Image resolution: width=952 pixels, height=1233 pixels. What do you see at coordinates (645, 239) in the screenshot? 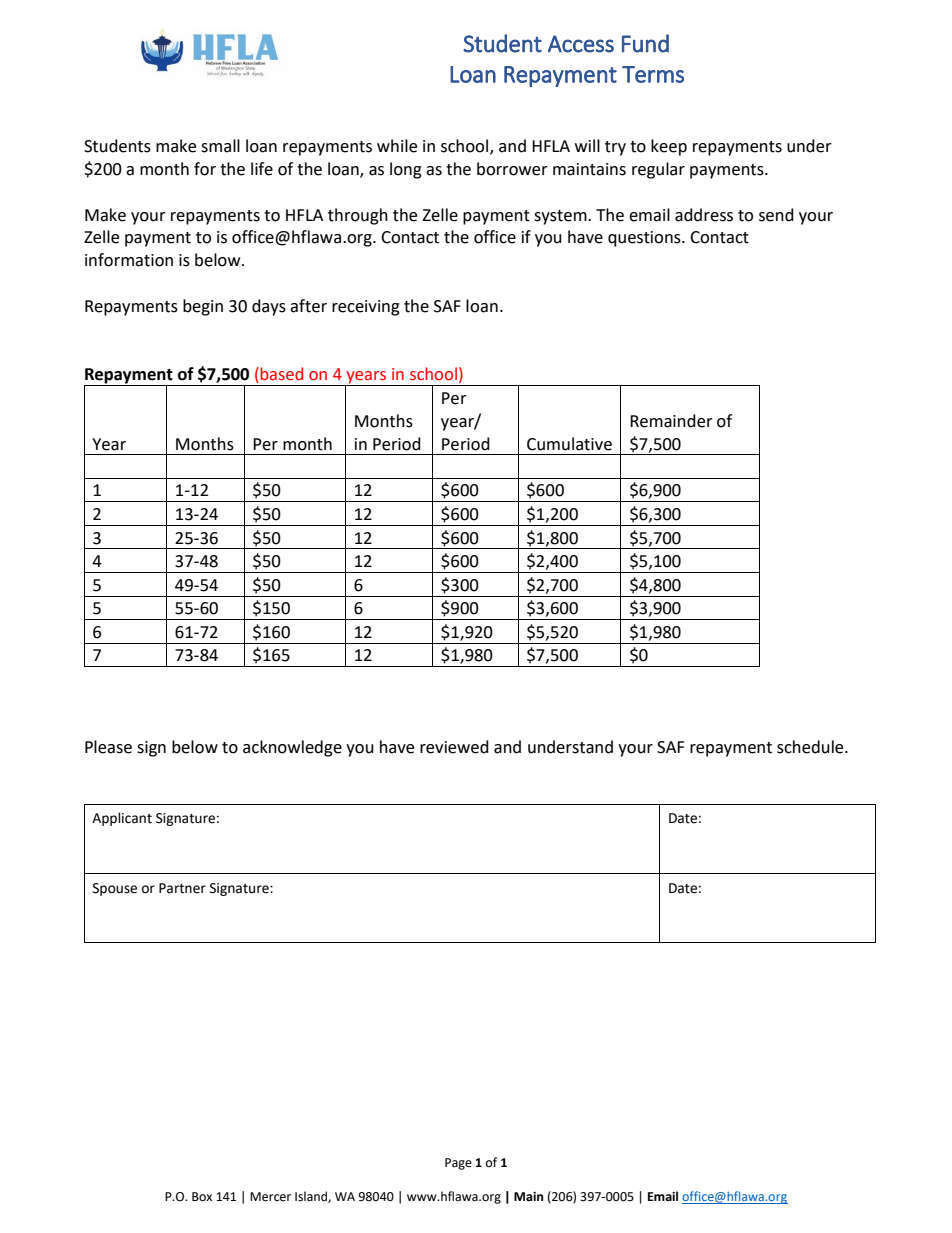
I see `questions` at bounding box center [645, 239].
